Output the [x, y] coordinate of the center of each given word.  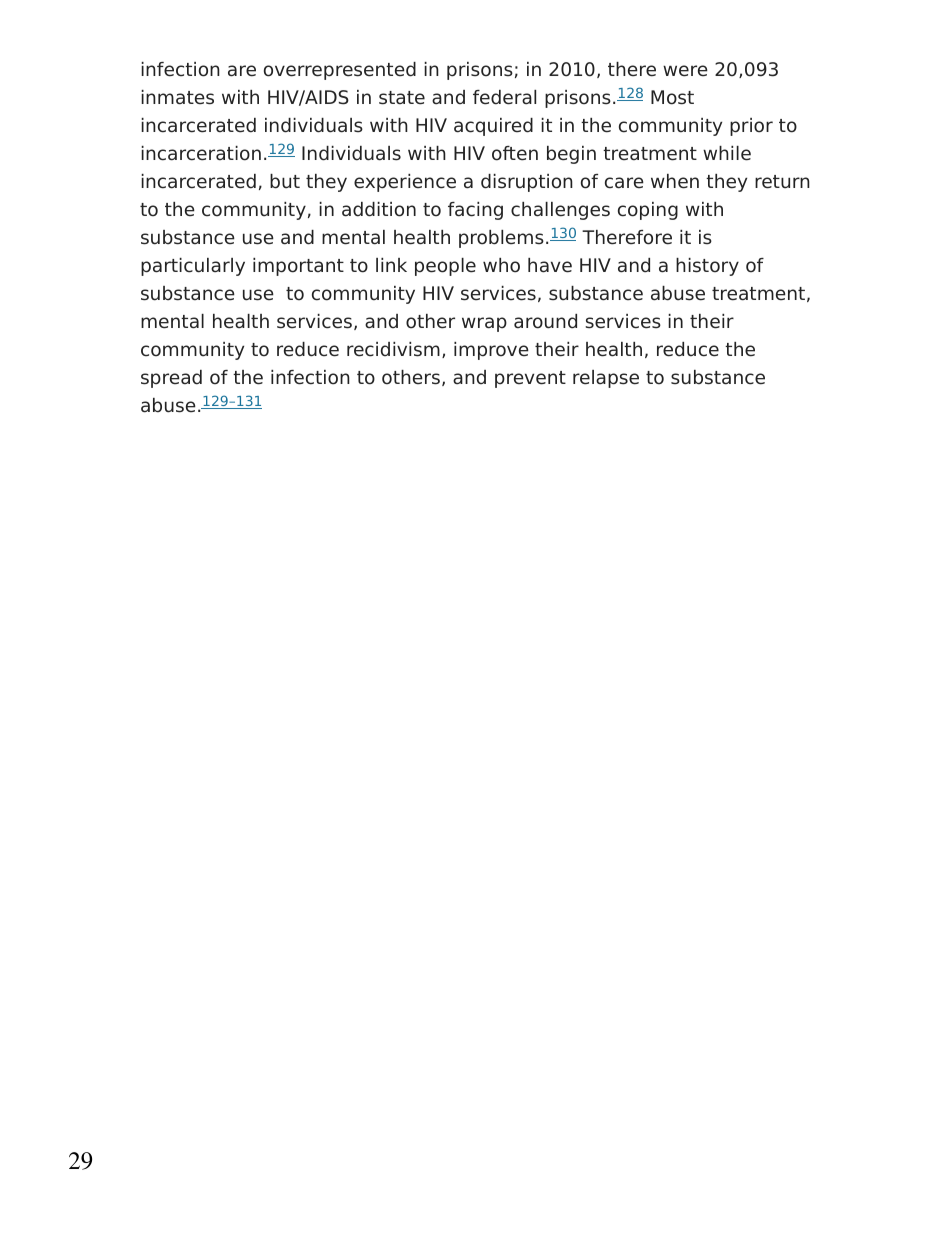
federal [504, 97]
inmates [177, 97]
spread [171, 379]
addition [379, 209]
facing [475, 211]
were [685, 71]
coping [648, 211]
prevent [530, 379]
